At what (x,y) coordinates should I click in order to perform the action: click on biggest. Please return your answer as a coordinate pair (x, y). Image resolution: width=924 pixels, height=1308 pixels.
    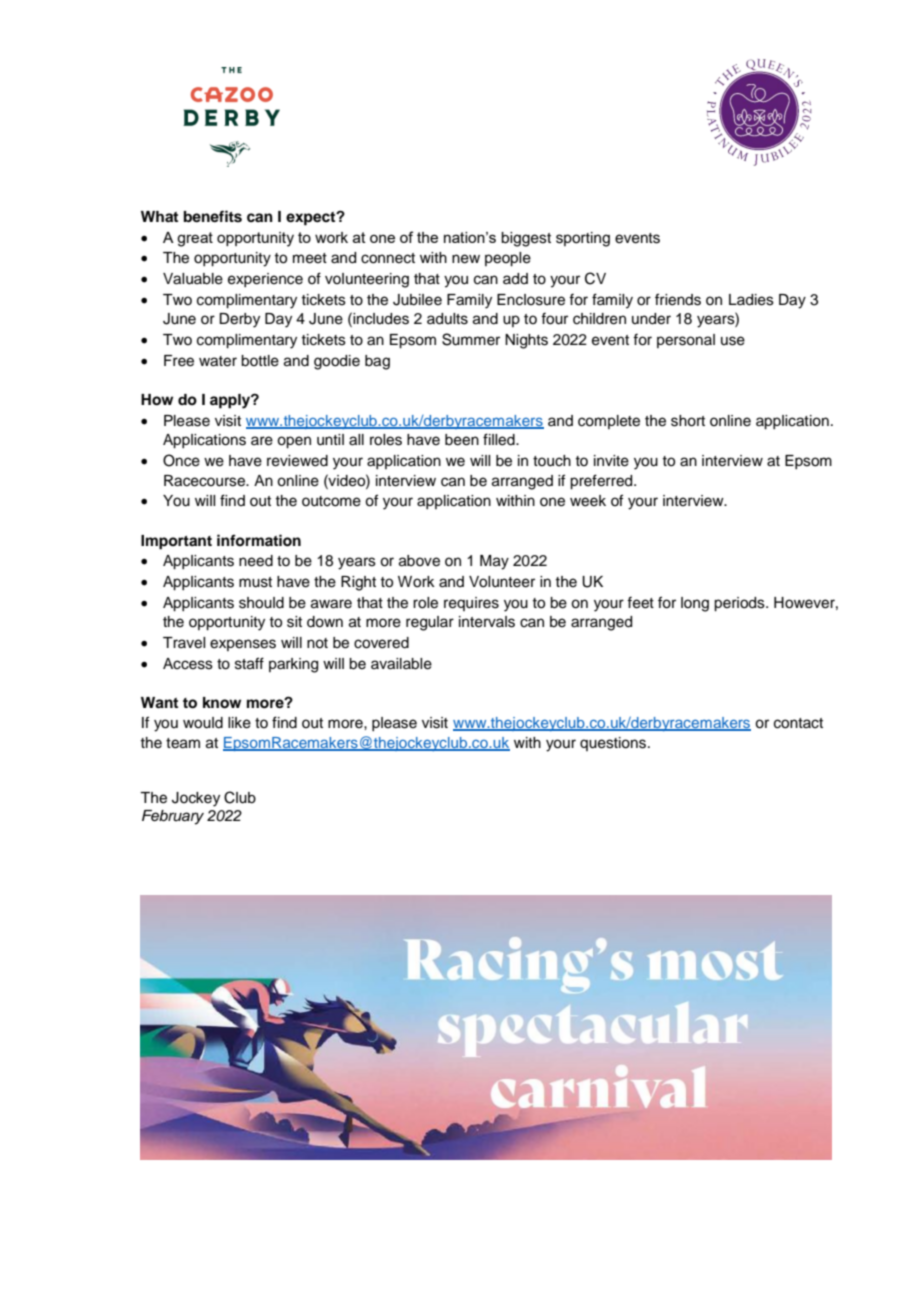
    Looking at the image, I should click on (526, 239).
